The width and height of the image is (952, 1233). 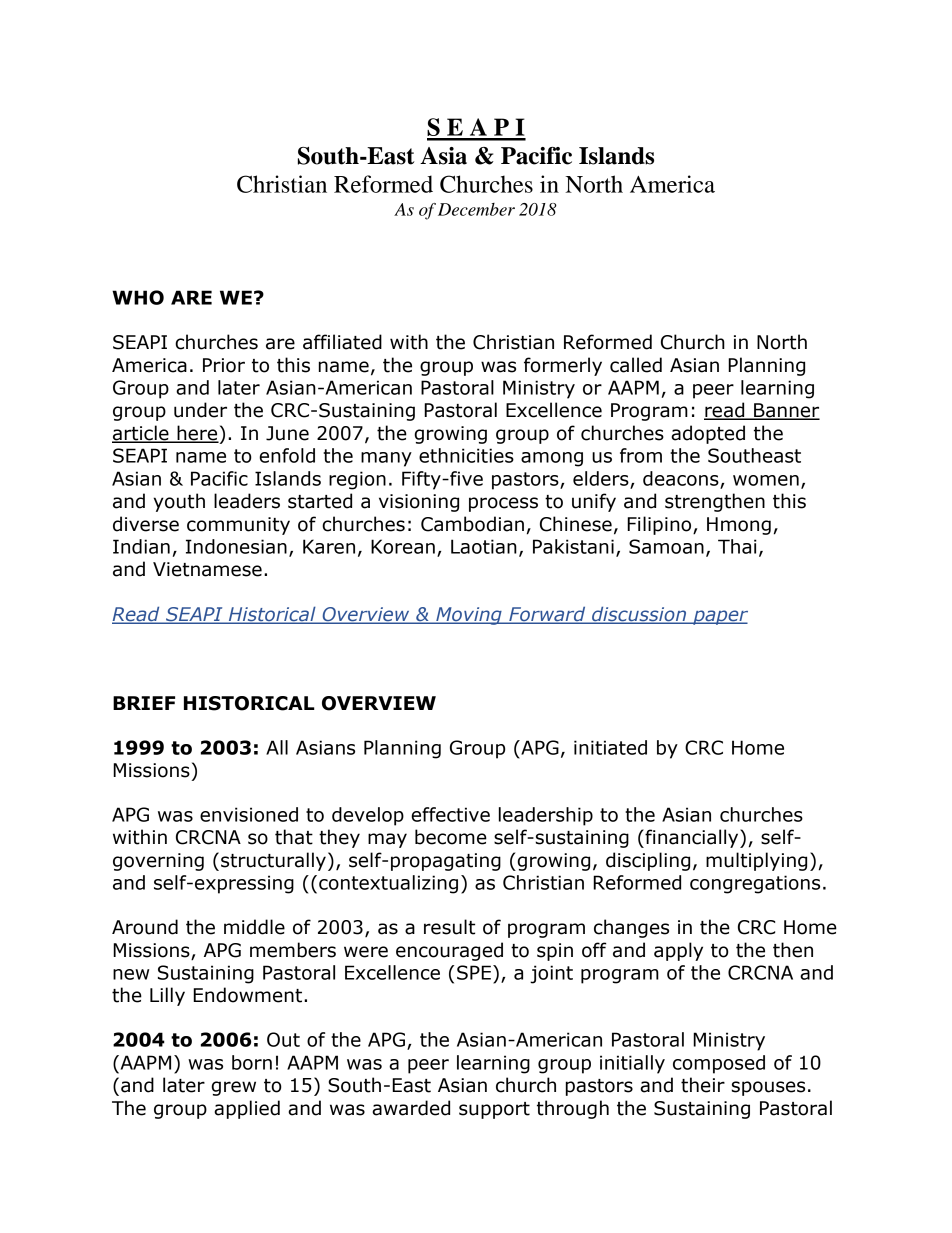 I want to click on apply, so click(x=678, y=951).
